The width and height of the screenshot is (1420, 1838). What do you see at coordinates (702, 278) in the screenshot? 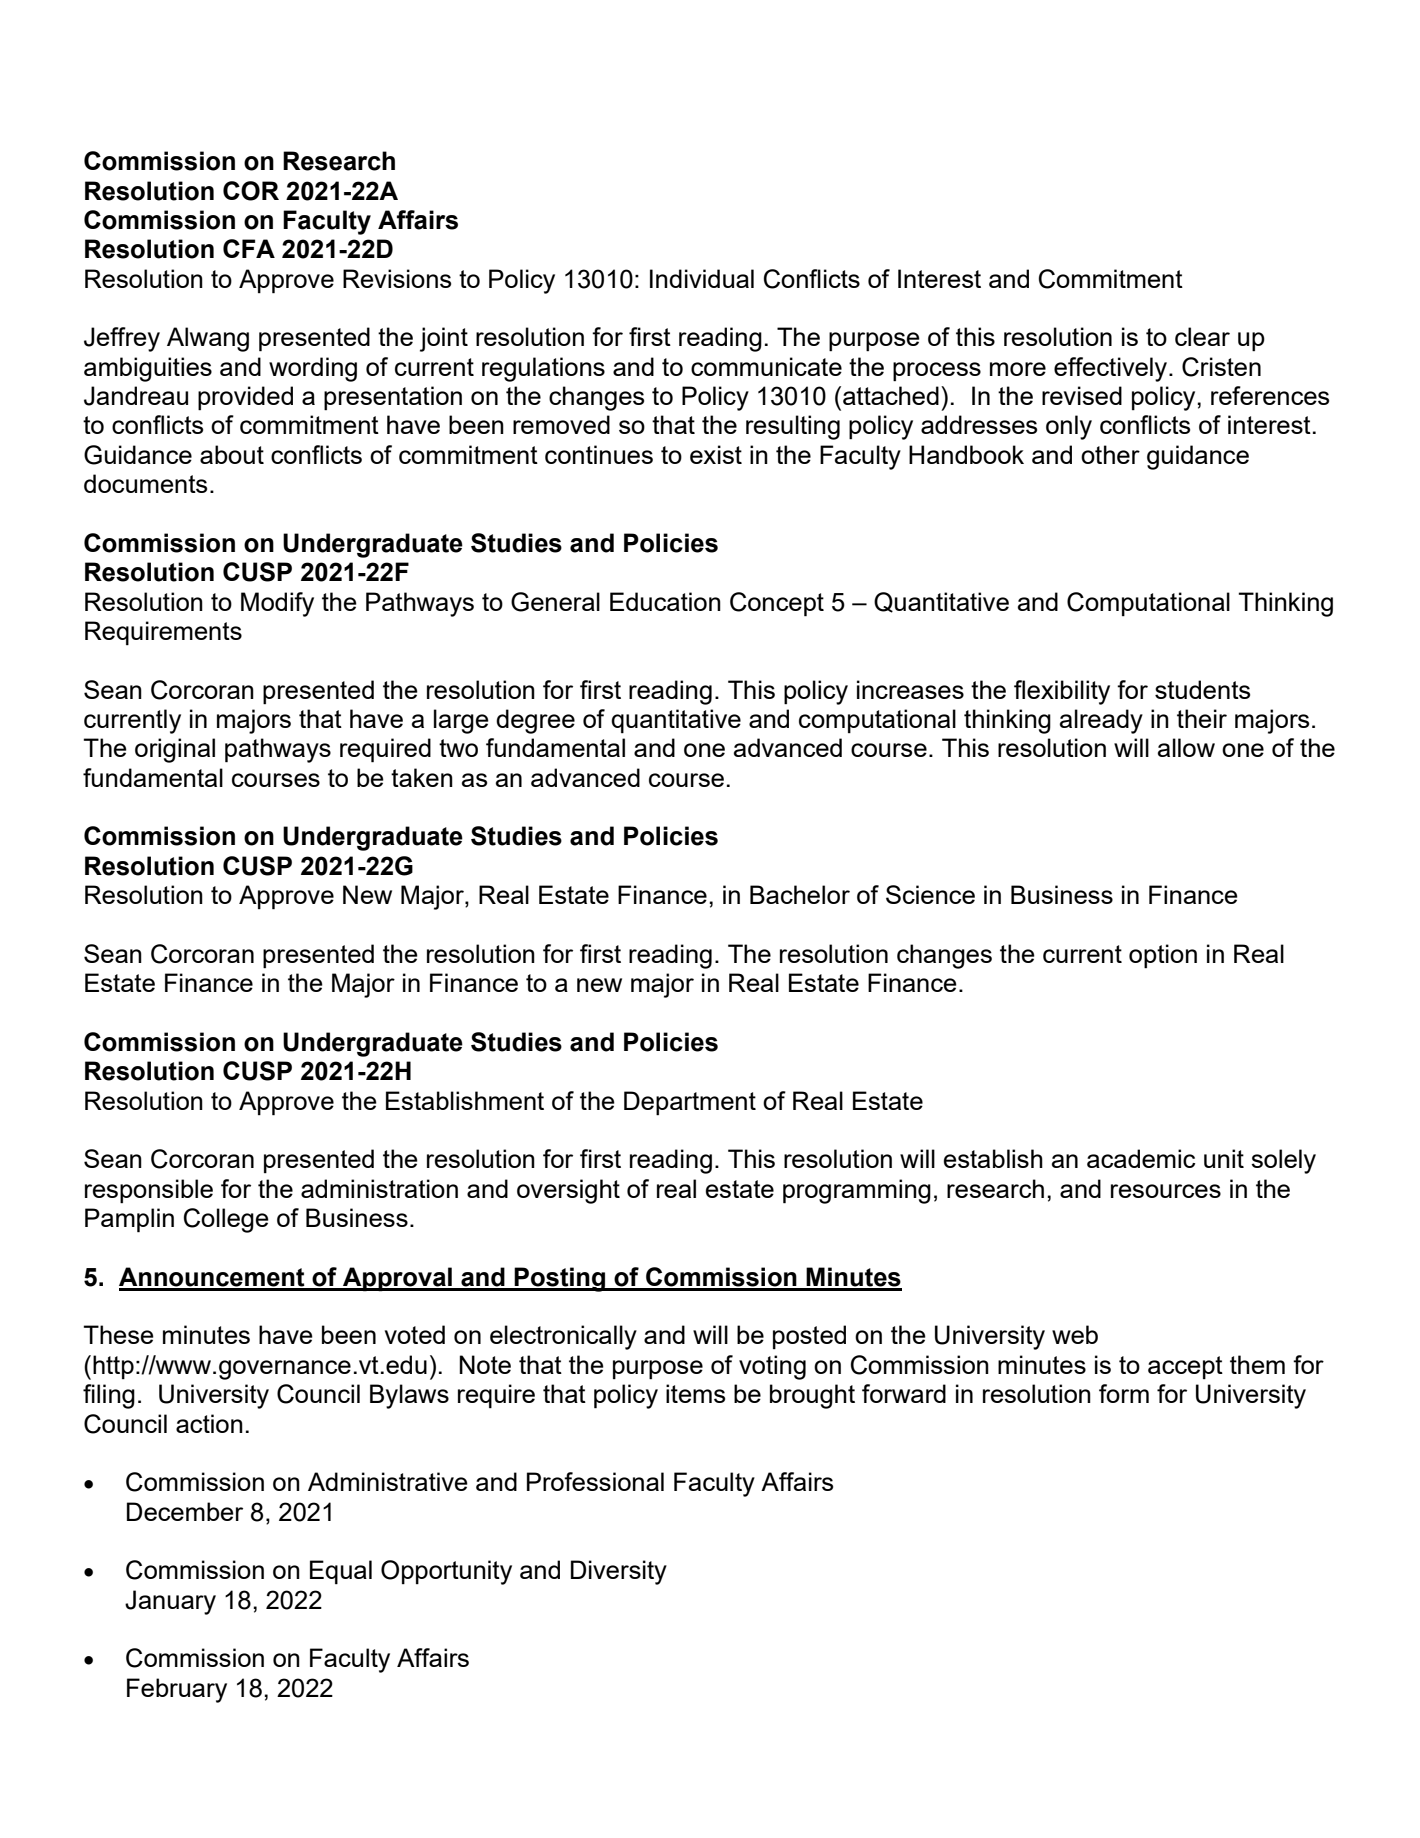
I see `Individual` at bounding box center [702, 278].
